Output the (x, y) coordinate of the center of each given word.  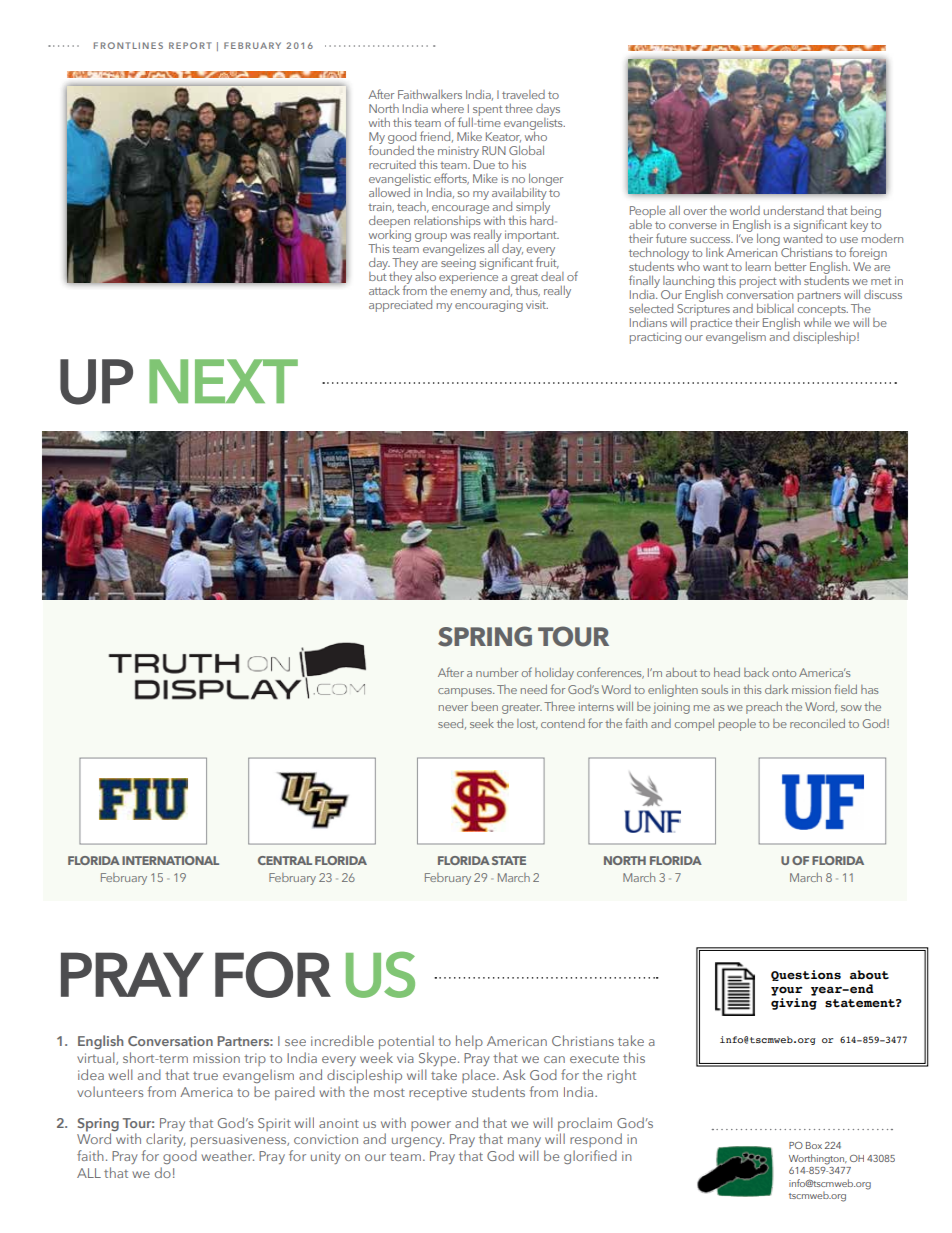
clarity (166, 1140)
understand (793, 210)
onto (784, 673)
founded (391, 149)
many (524, 1142)
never (453, 708)
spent (487, 110)
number (497, 672)
